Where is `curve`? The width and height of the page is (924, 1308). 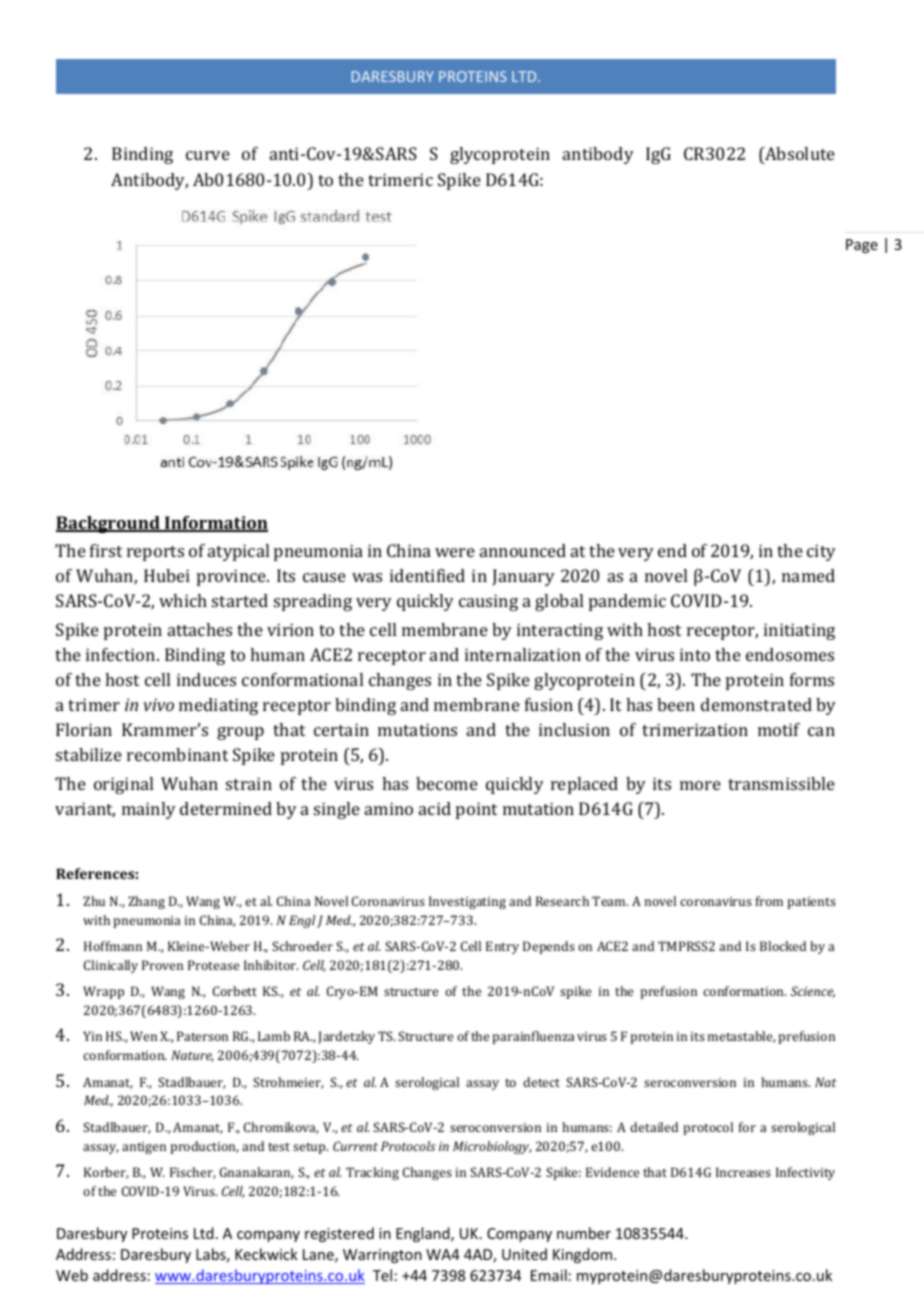
curve is located at coordinates (208, 155).
